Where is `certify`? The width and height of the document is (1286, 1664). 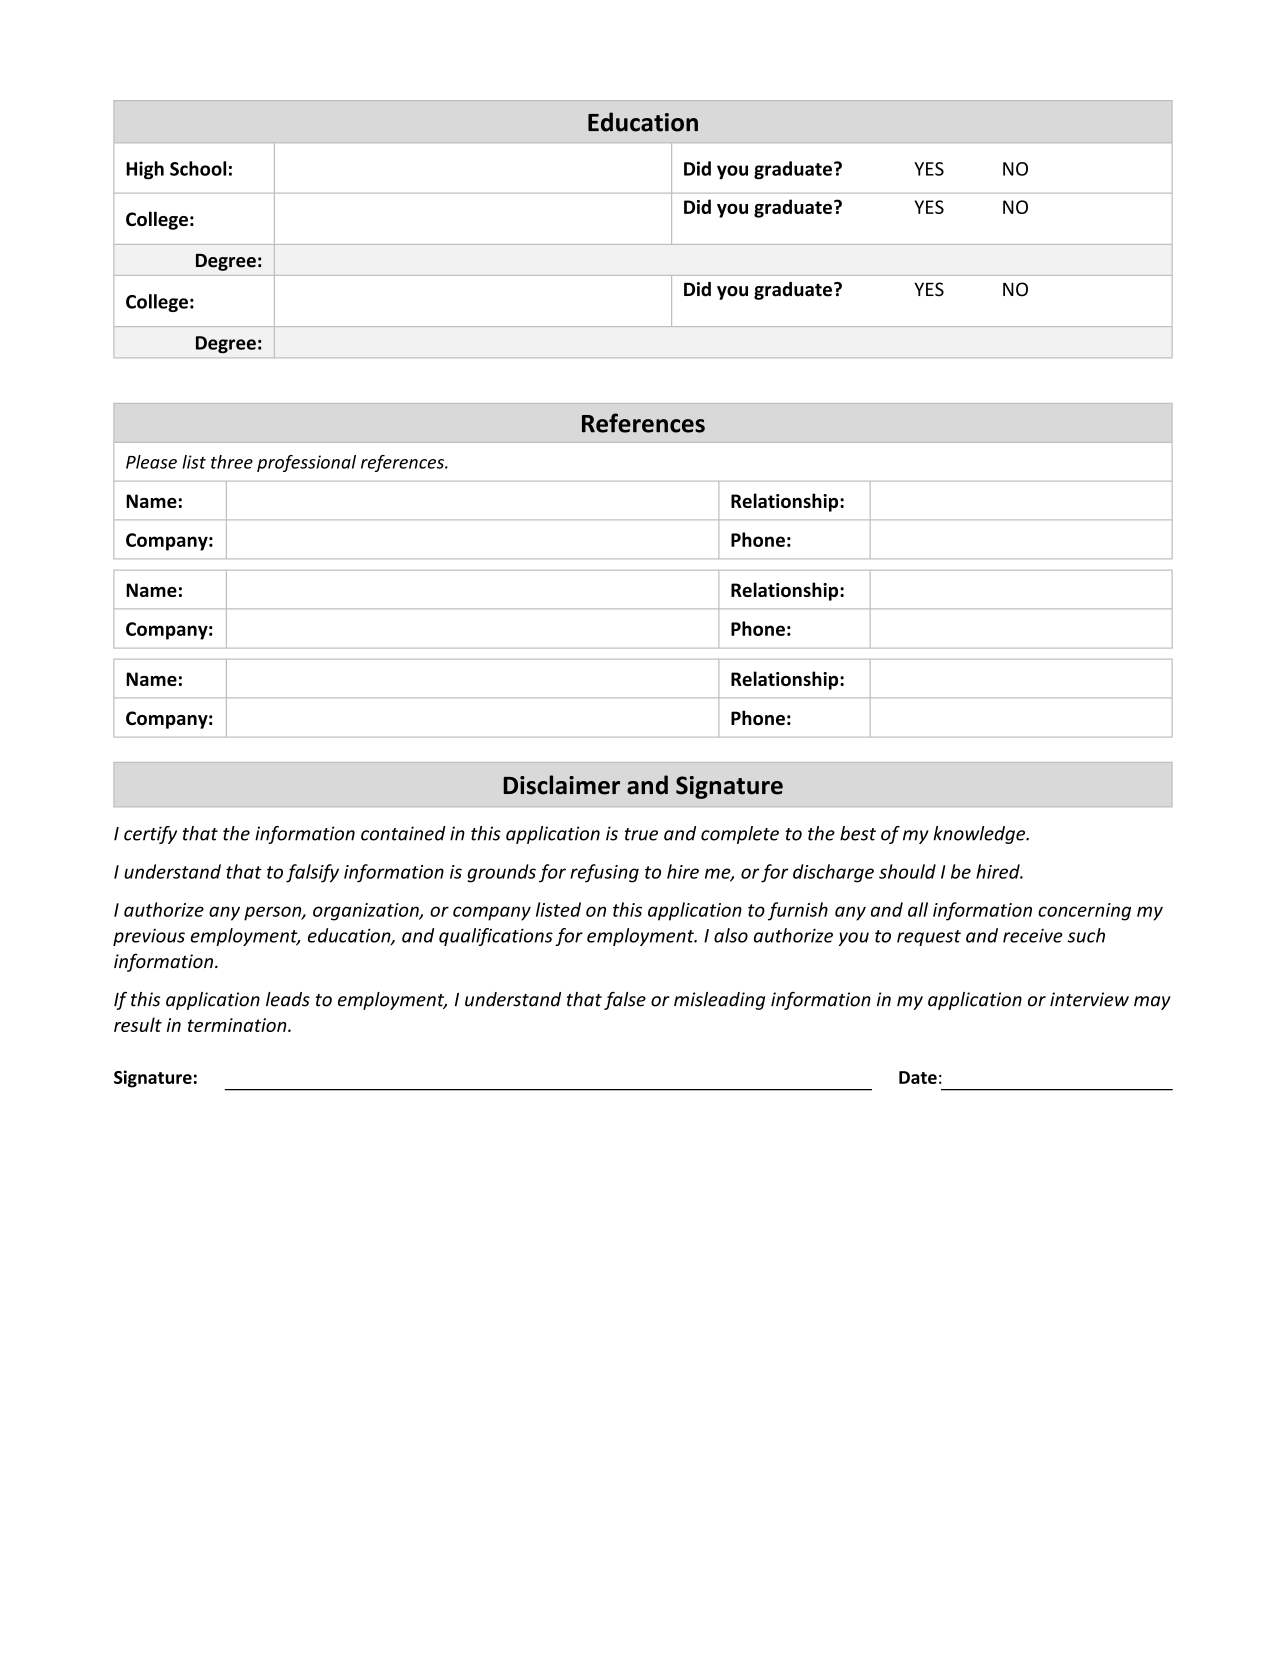 certify is located at coordinates (150, 835).
